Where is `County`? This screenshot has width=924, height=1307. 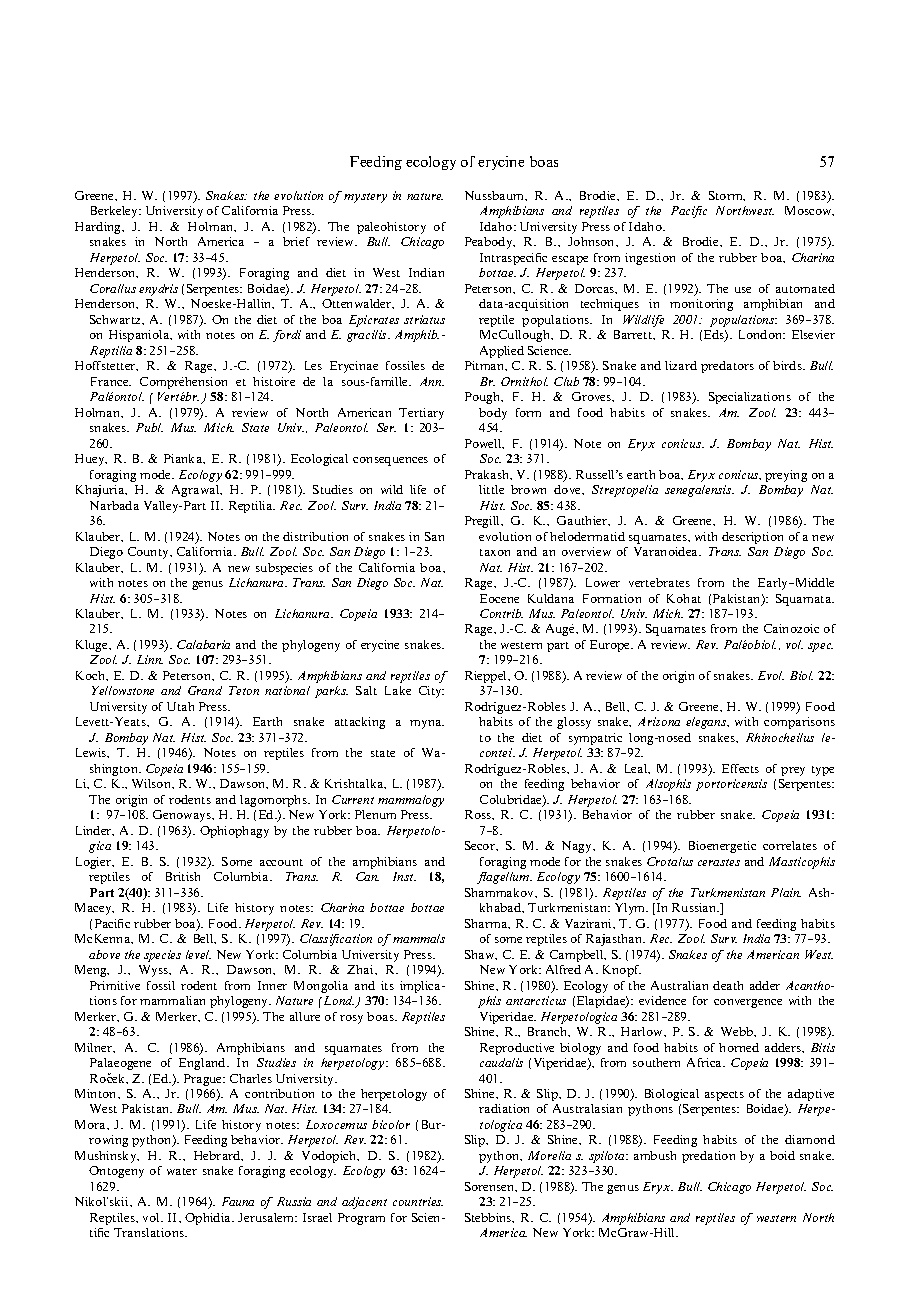
County is located at coordinates (149, 553).
